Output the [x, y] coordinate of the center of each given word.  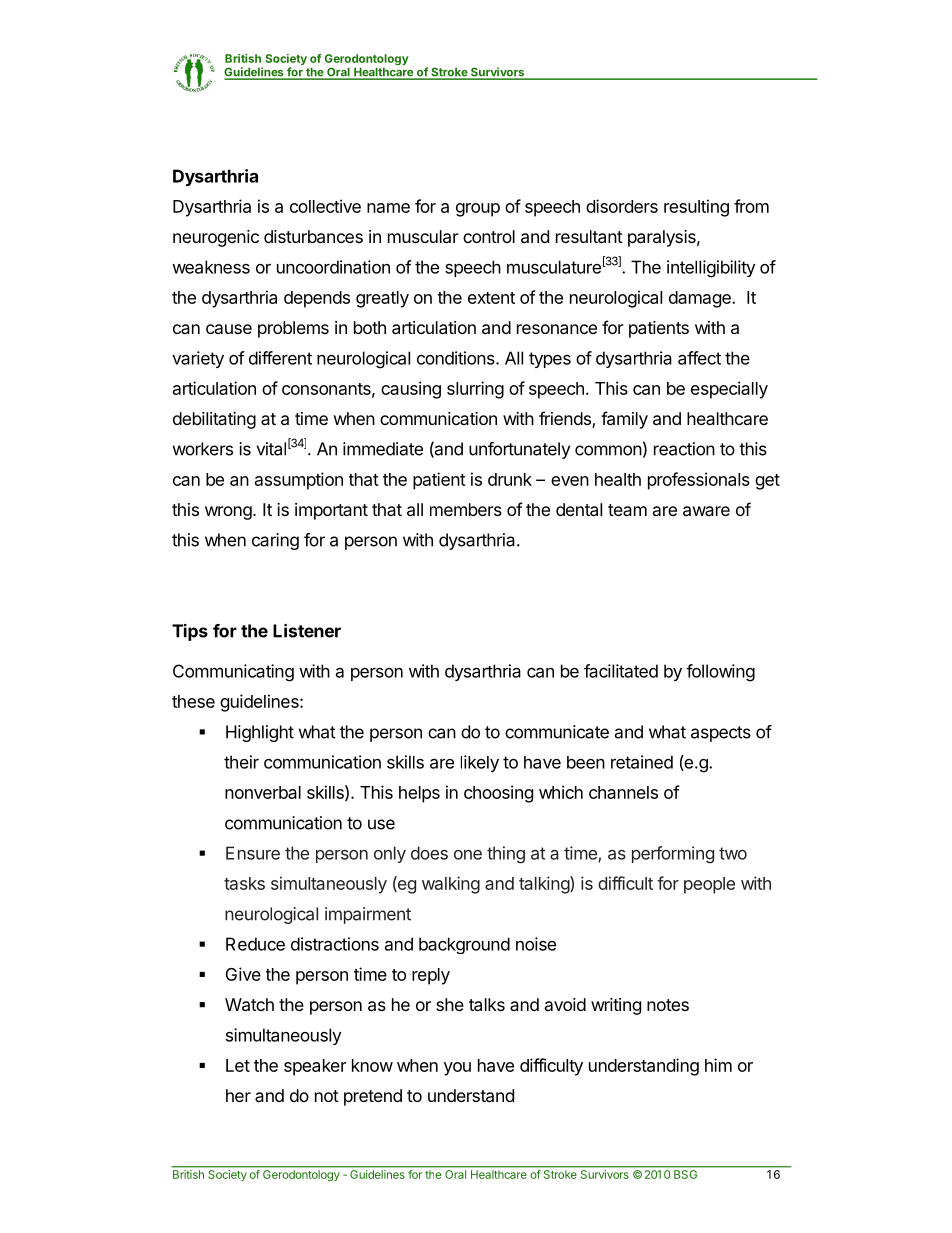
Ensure [253, 853]
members [466, 509]
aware [706, 511]
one [468, 855]
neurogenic [216, 238]
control [489, 236]
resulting [696, 208]
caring [275, 541]
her [238, 1095]
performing [673, 855]
